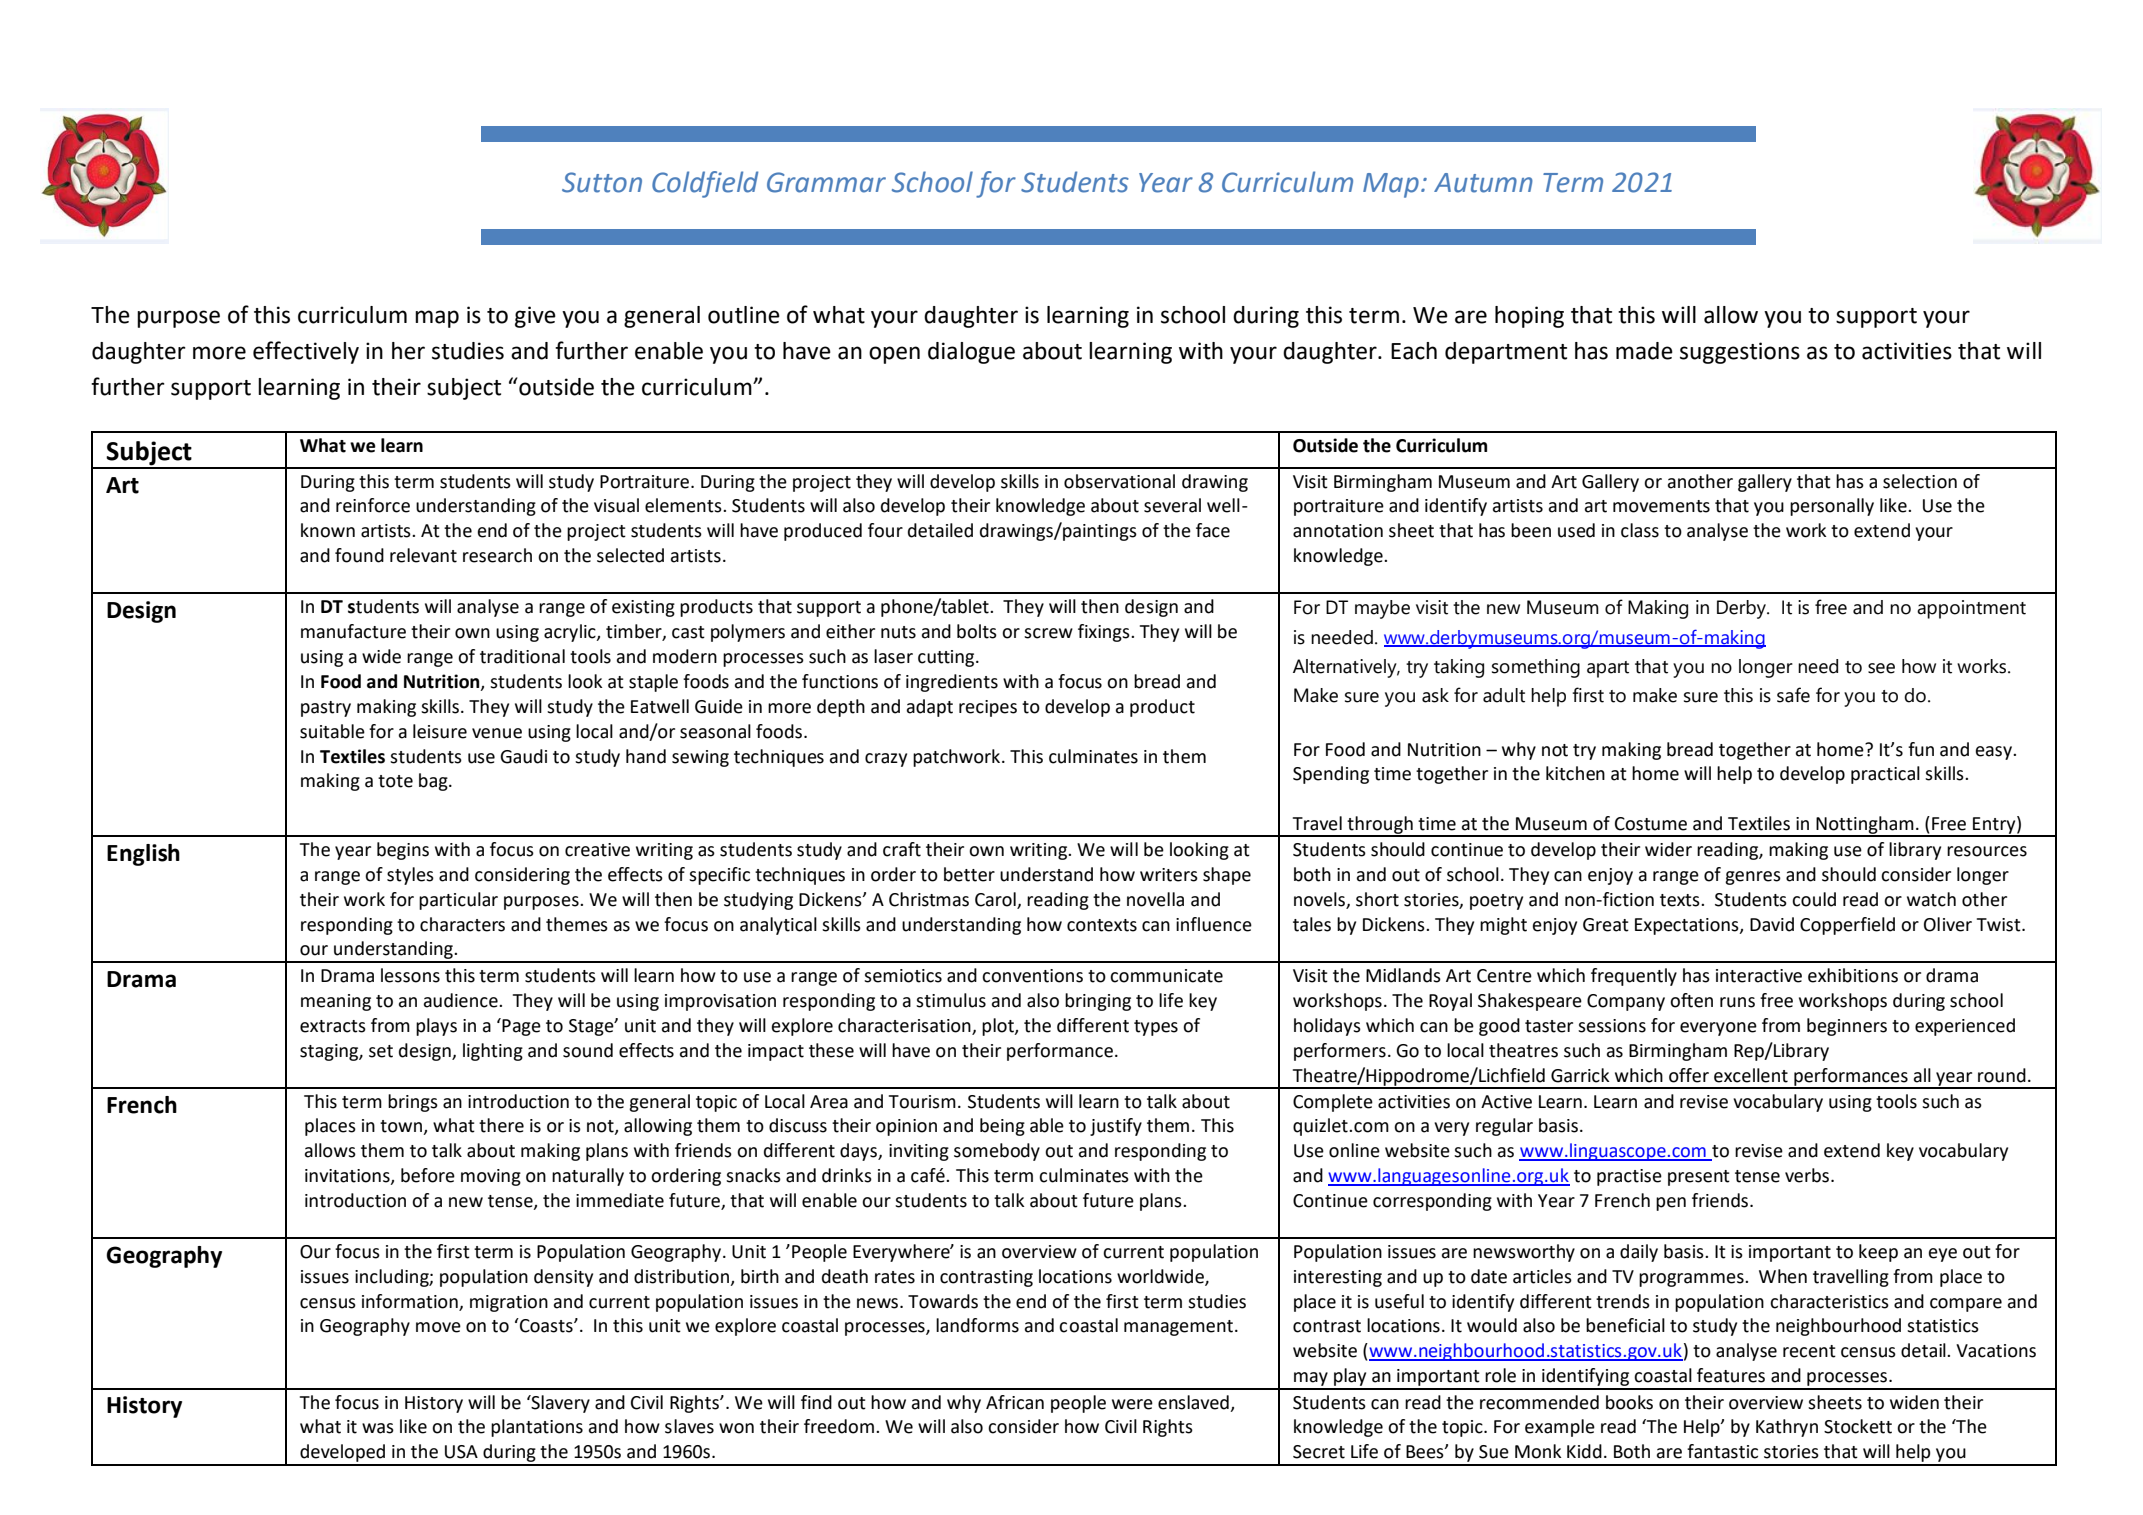 This page has width=2143, height=1515. What do you see at coordinates (826, 182) in the page?
I see `Grammar` at bounding box center [826, 182].
